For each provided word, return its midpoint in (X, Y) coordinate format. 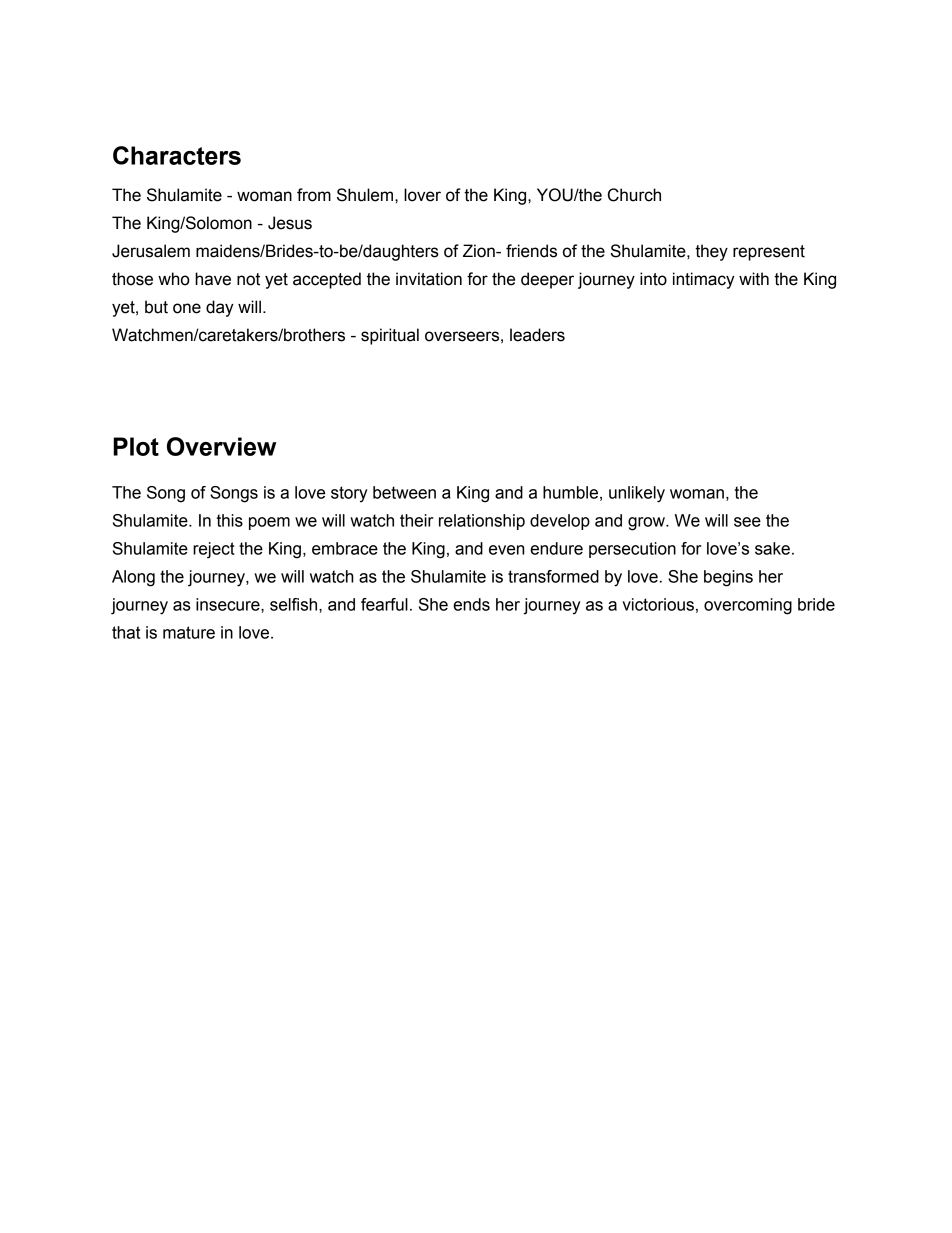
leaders (537, 335)
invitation (429, 279)
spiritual (390, 336)
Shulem (366, 195)
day (220, 308)
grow (647, 524)
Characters (177, 155)
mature (189, 632)
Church (634, 195)
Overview (221, 446)
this (230, 520)
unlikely (637, 494)
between (404, 492)
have (213, 279)
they (711, 252)
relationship (482, 522)
